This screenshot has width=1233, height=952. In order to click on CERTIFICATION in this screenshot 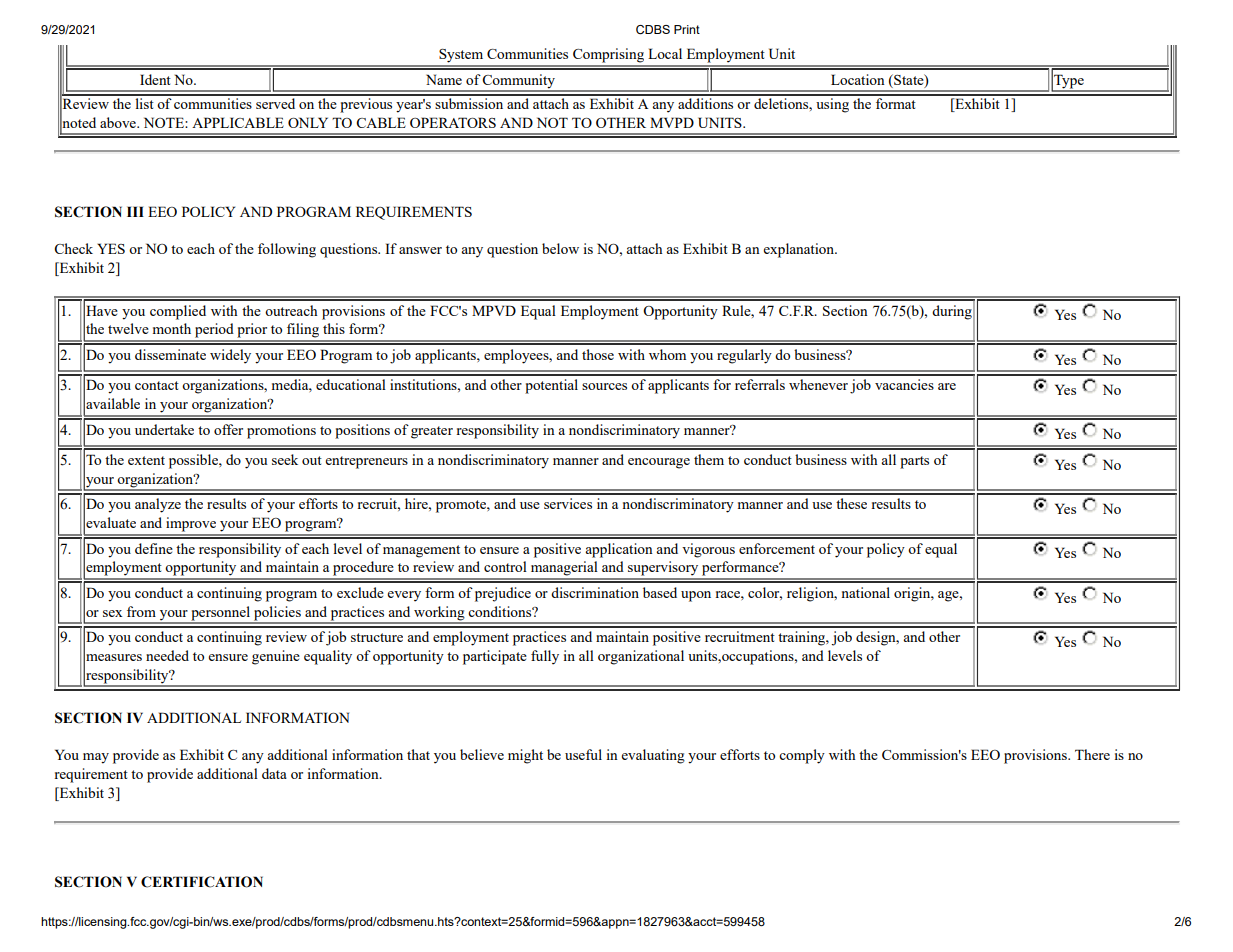, I will do `click(202, 882)`.
